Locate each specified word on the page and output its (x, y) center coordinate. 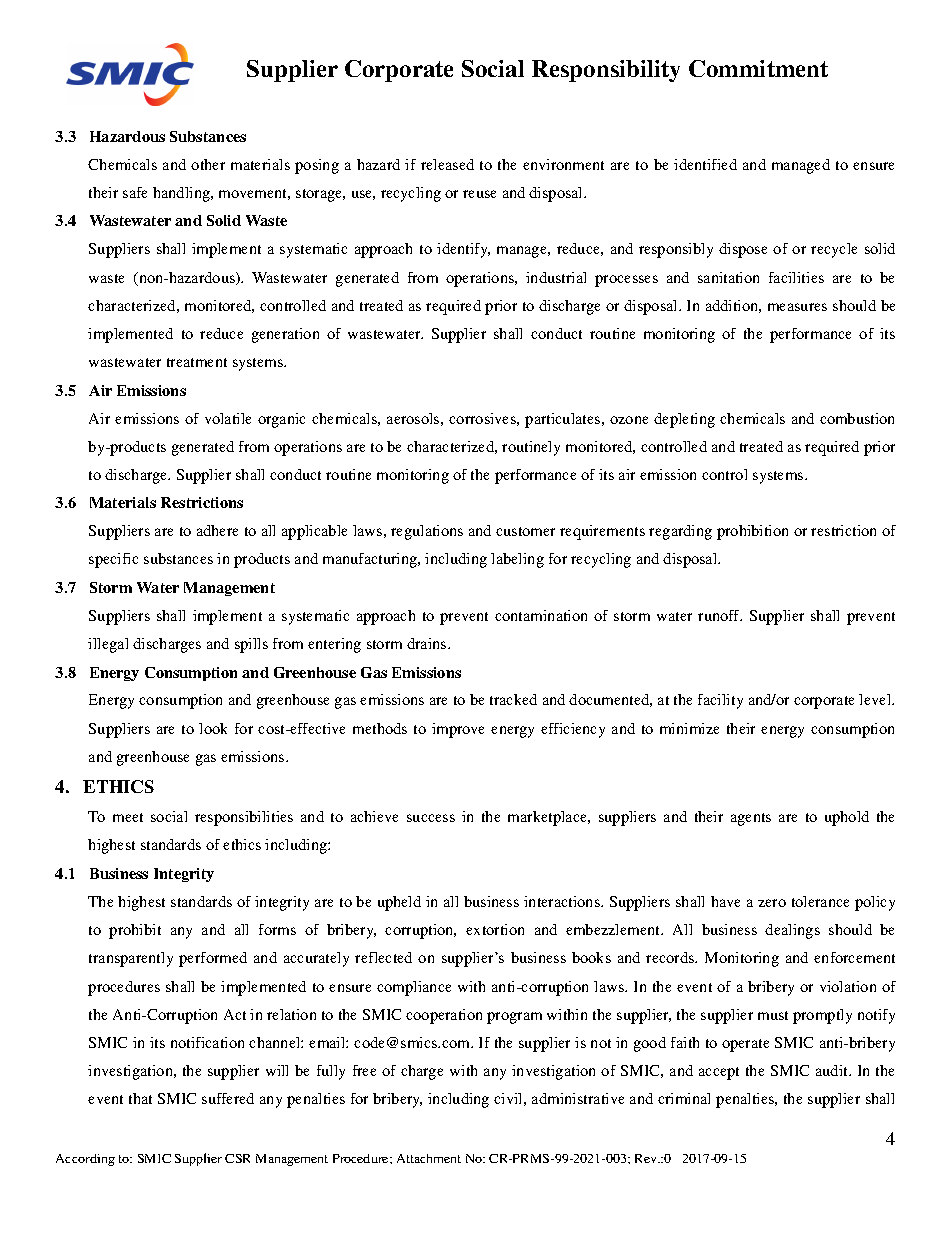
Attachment (429, 1158)
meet (128, 817)
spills (251, 645)
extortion (495, 929)
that (140, 1098)
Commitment (758, 68)
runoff (720, 615)
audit (833, 1070)
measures (797, 307)
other (208, 164)
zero (772, 903)
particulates (564, 420)
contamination (541, 615)
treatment (197, 362)
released (447, 164)
